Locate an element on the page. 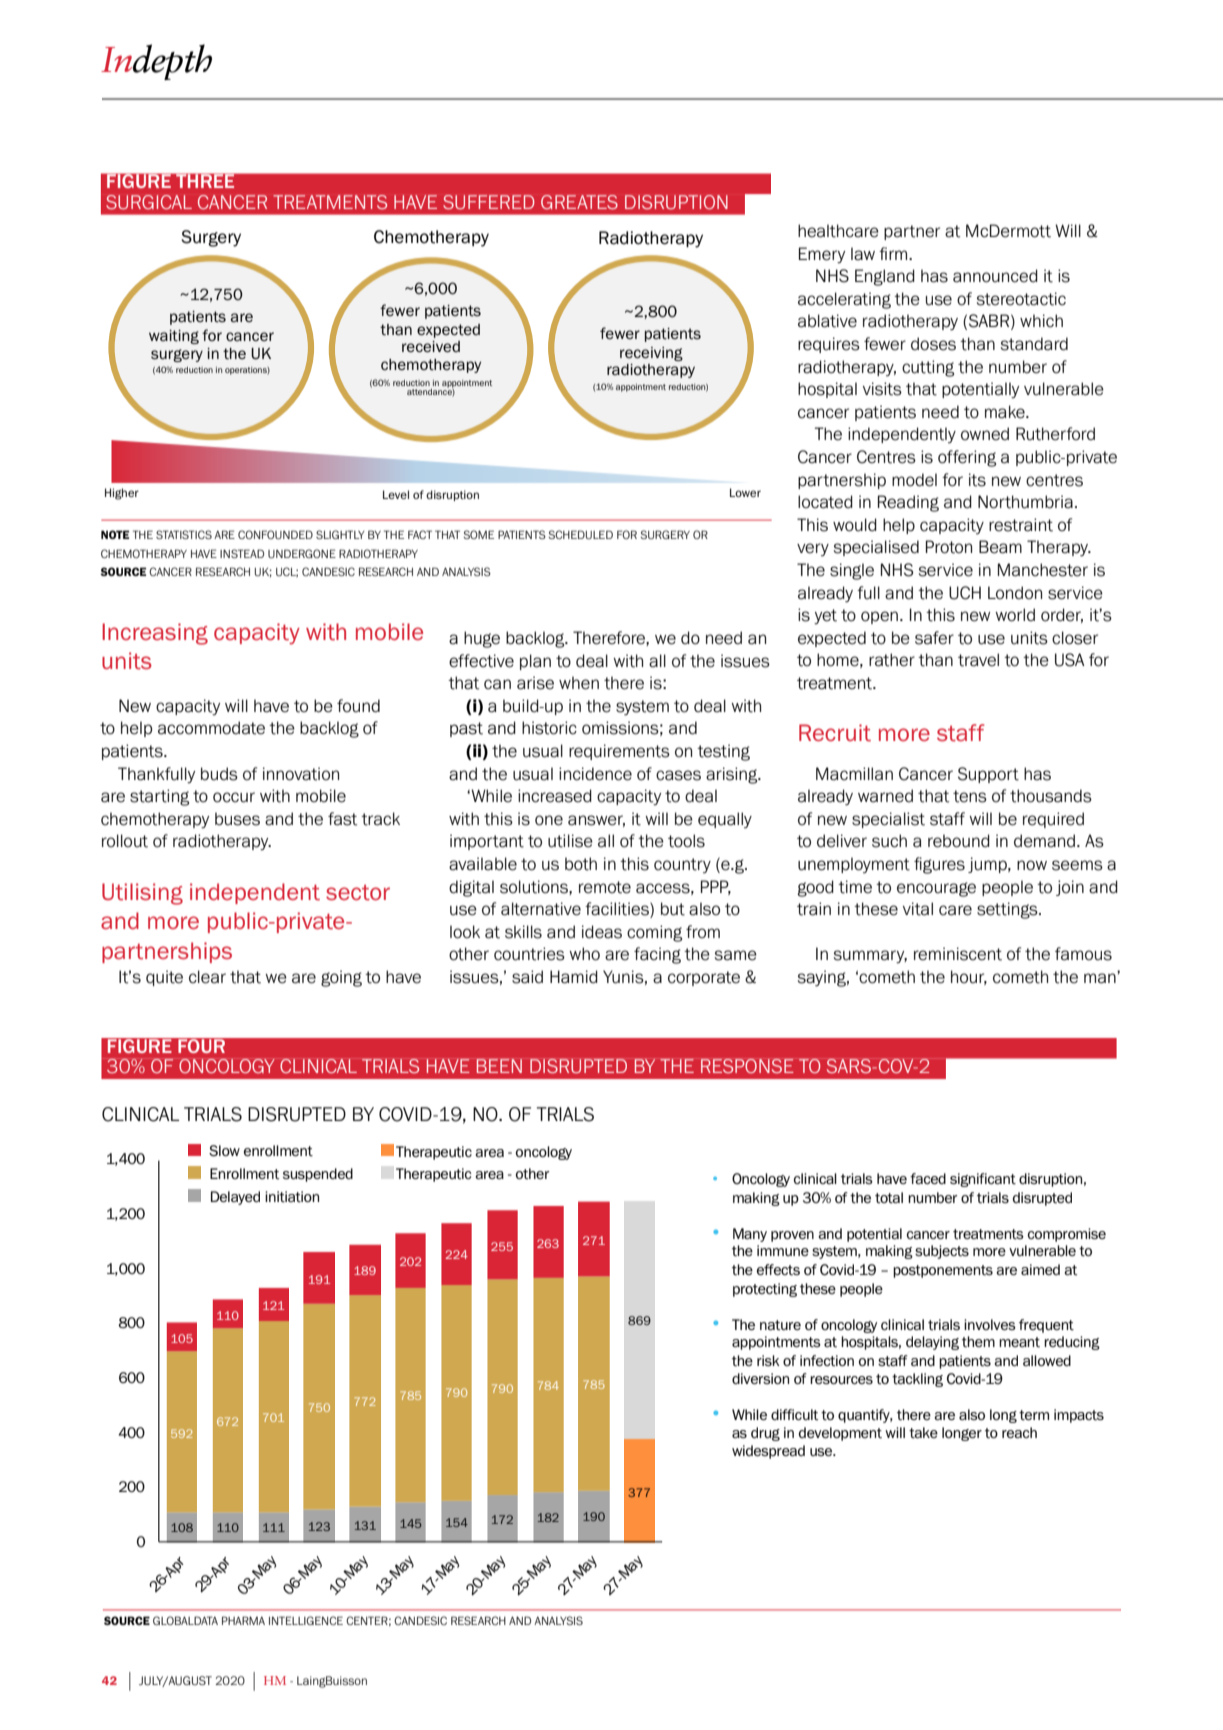  significant is located at coordinates (983, 1180).
